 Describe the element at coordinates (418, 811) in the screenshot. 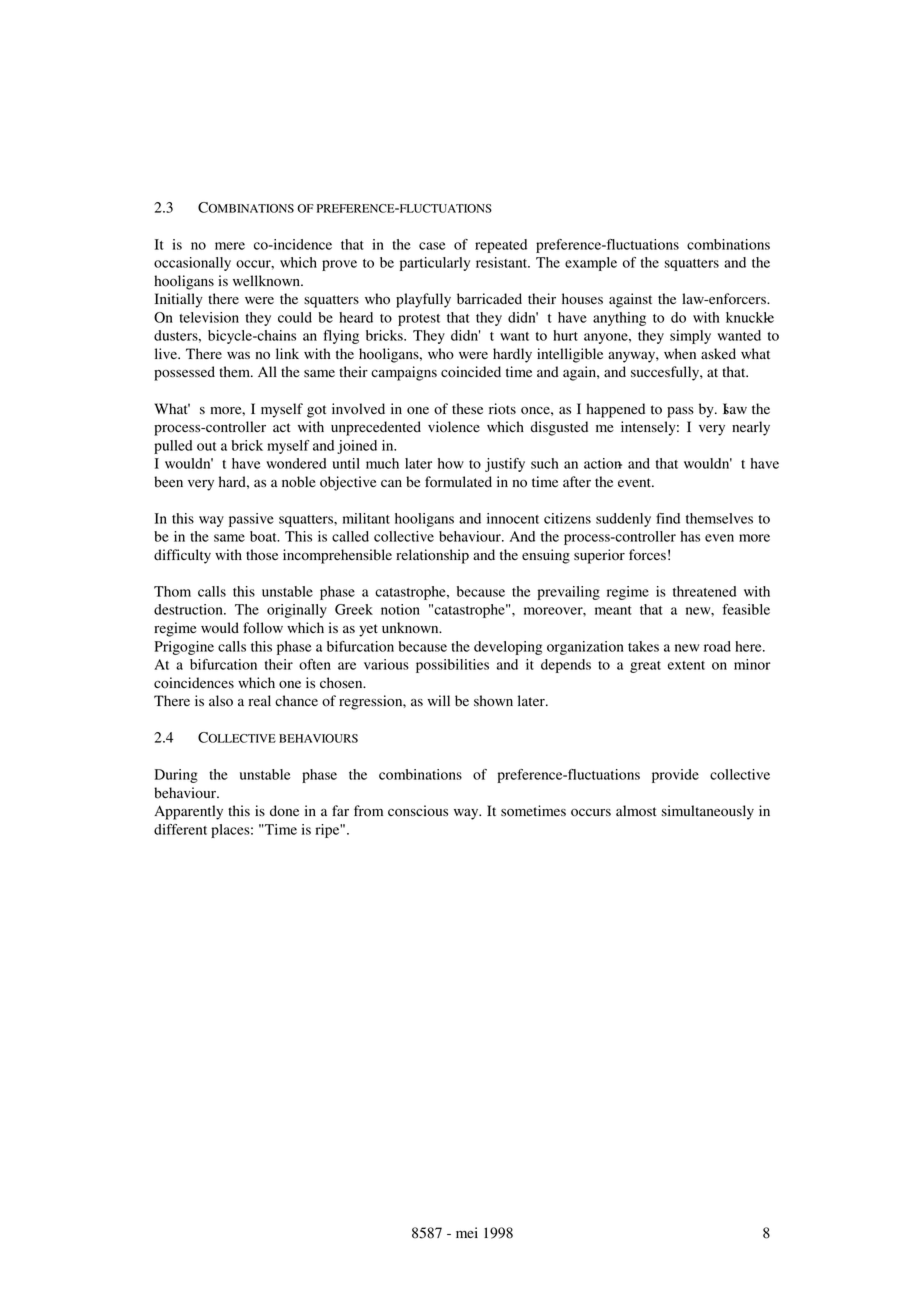

I see `conscious` at that location.
